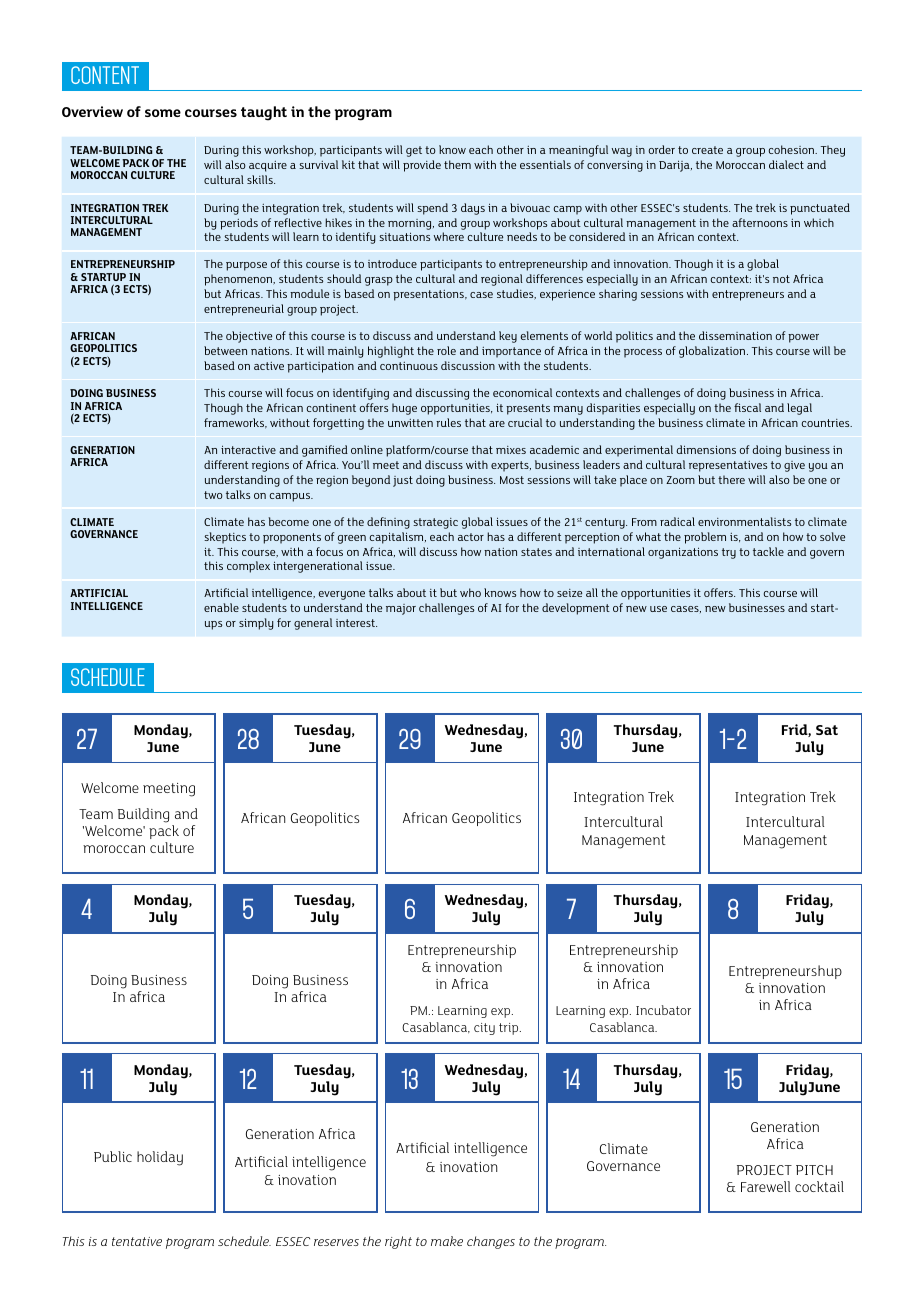  What do you see at coordinates (512, 480) in the screenshot?
I see `Most` at bounding box center [512, 480].
